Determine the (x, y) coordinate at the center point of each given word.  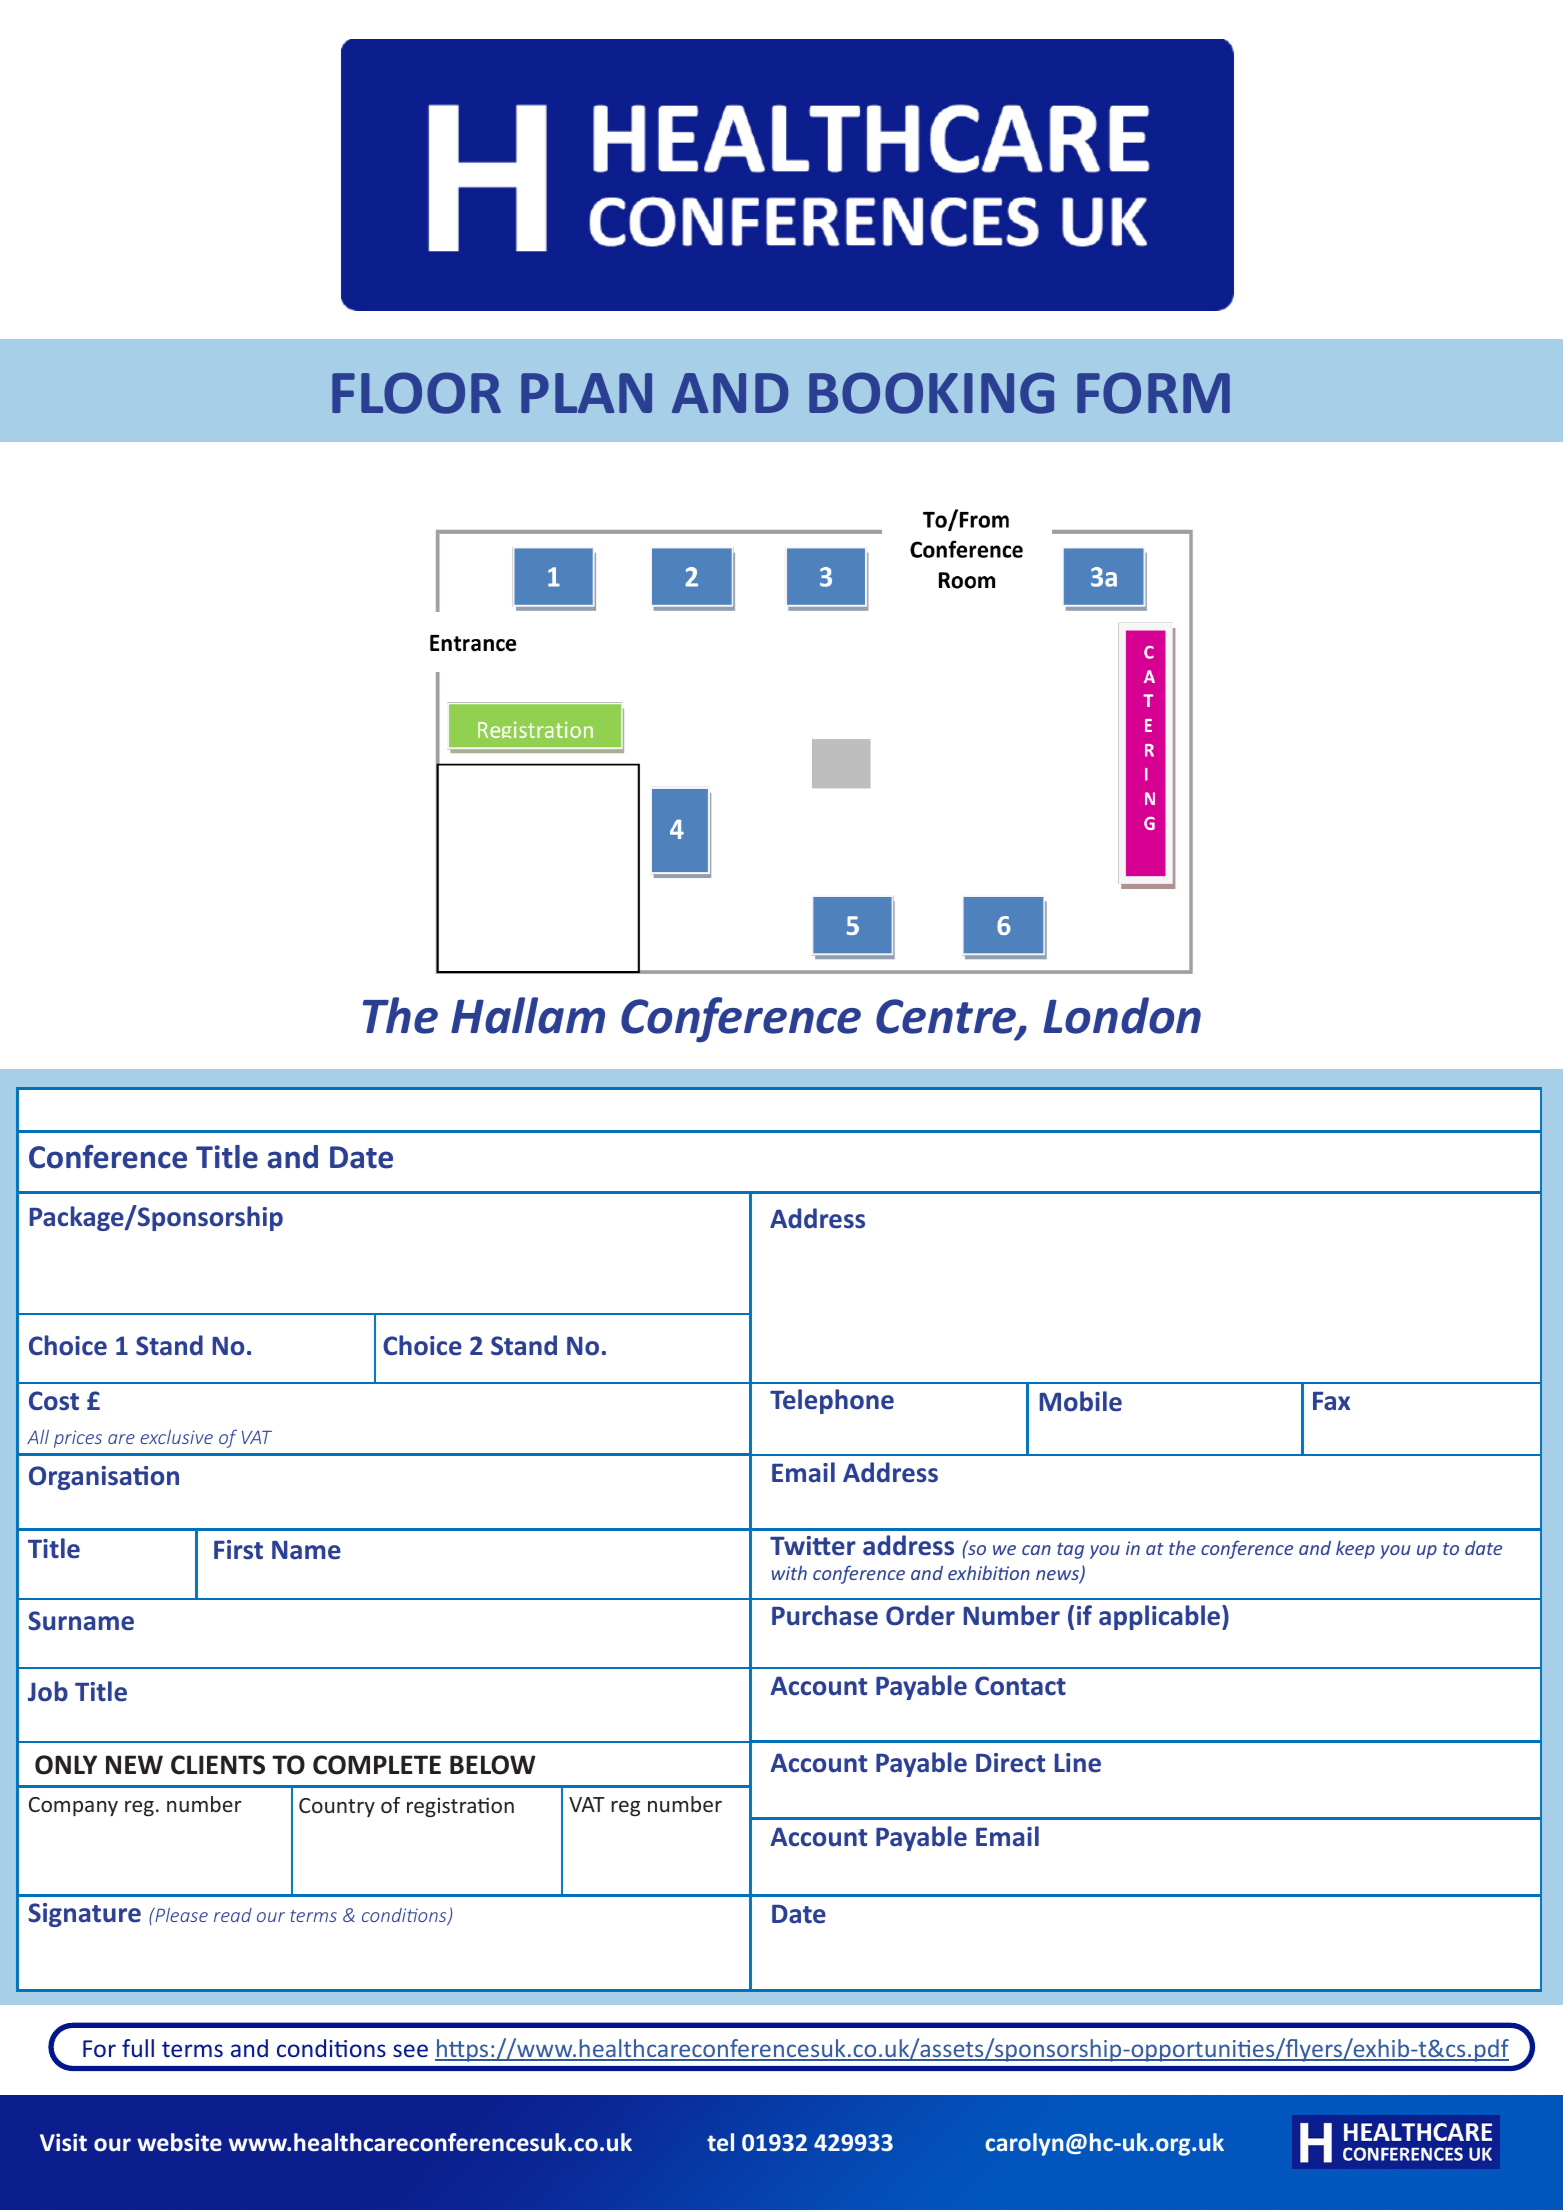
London (1122, 1015)
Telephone (832, 1401)
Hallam (528, 1015)
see (410, 2050)
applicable (1161, 1617)
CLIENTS (218, 1765)
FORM (1153, 393)
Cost (54, 1401)
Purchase (825, 1615)
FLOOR (416, 393)
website (179, 2142)
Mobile (1081, 1401)
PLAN (586, 393)
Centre (947, 1017)
